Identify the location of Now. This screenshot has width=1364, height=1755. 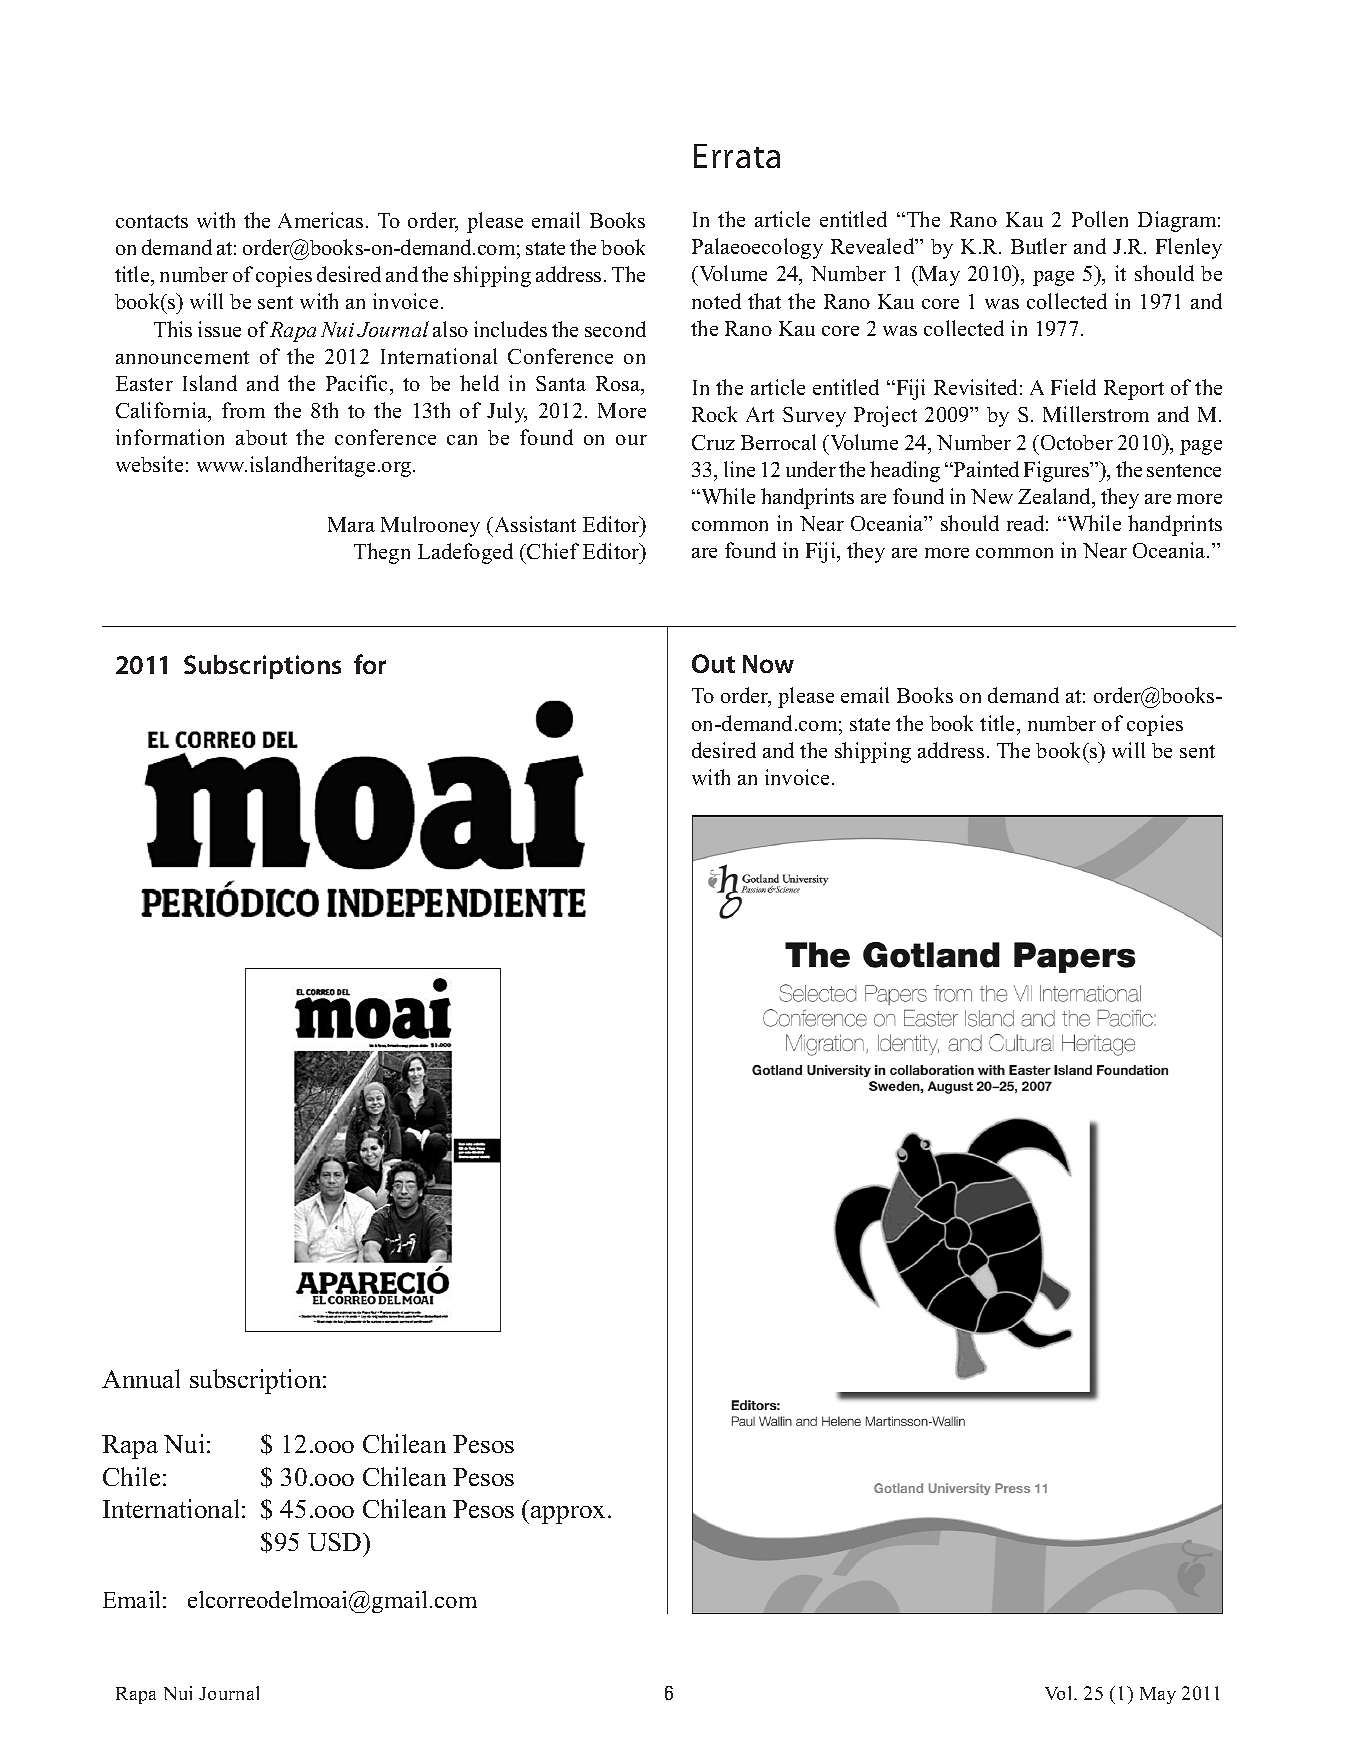
(768, 664).
